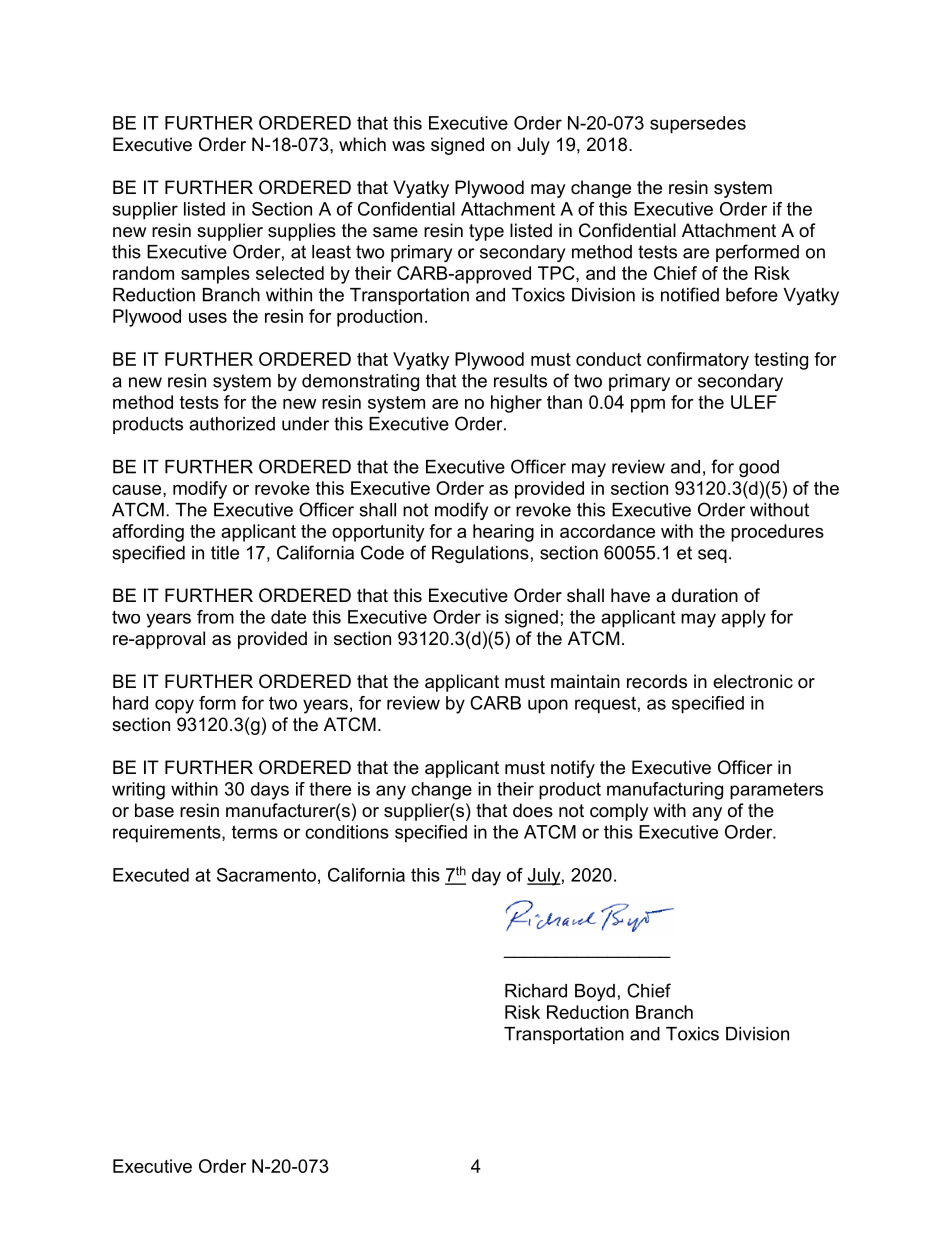 This screenshot has height=1233, width=952. What do you see at coordinates (698, 125) in the screenshot?
I see `supersedes` at bounding box center [698, 125].
